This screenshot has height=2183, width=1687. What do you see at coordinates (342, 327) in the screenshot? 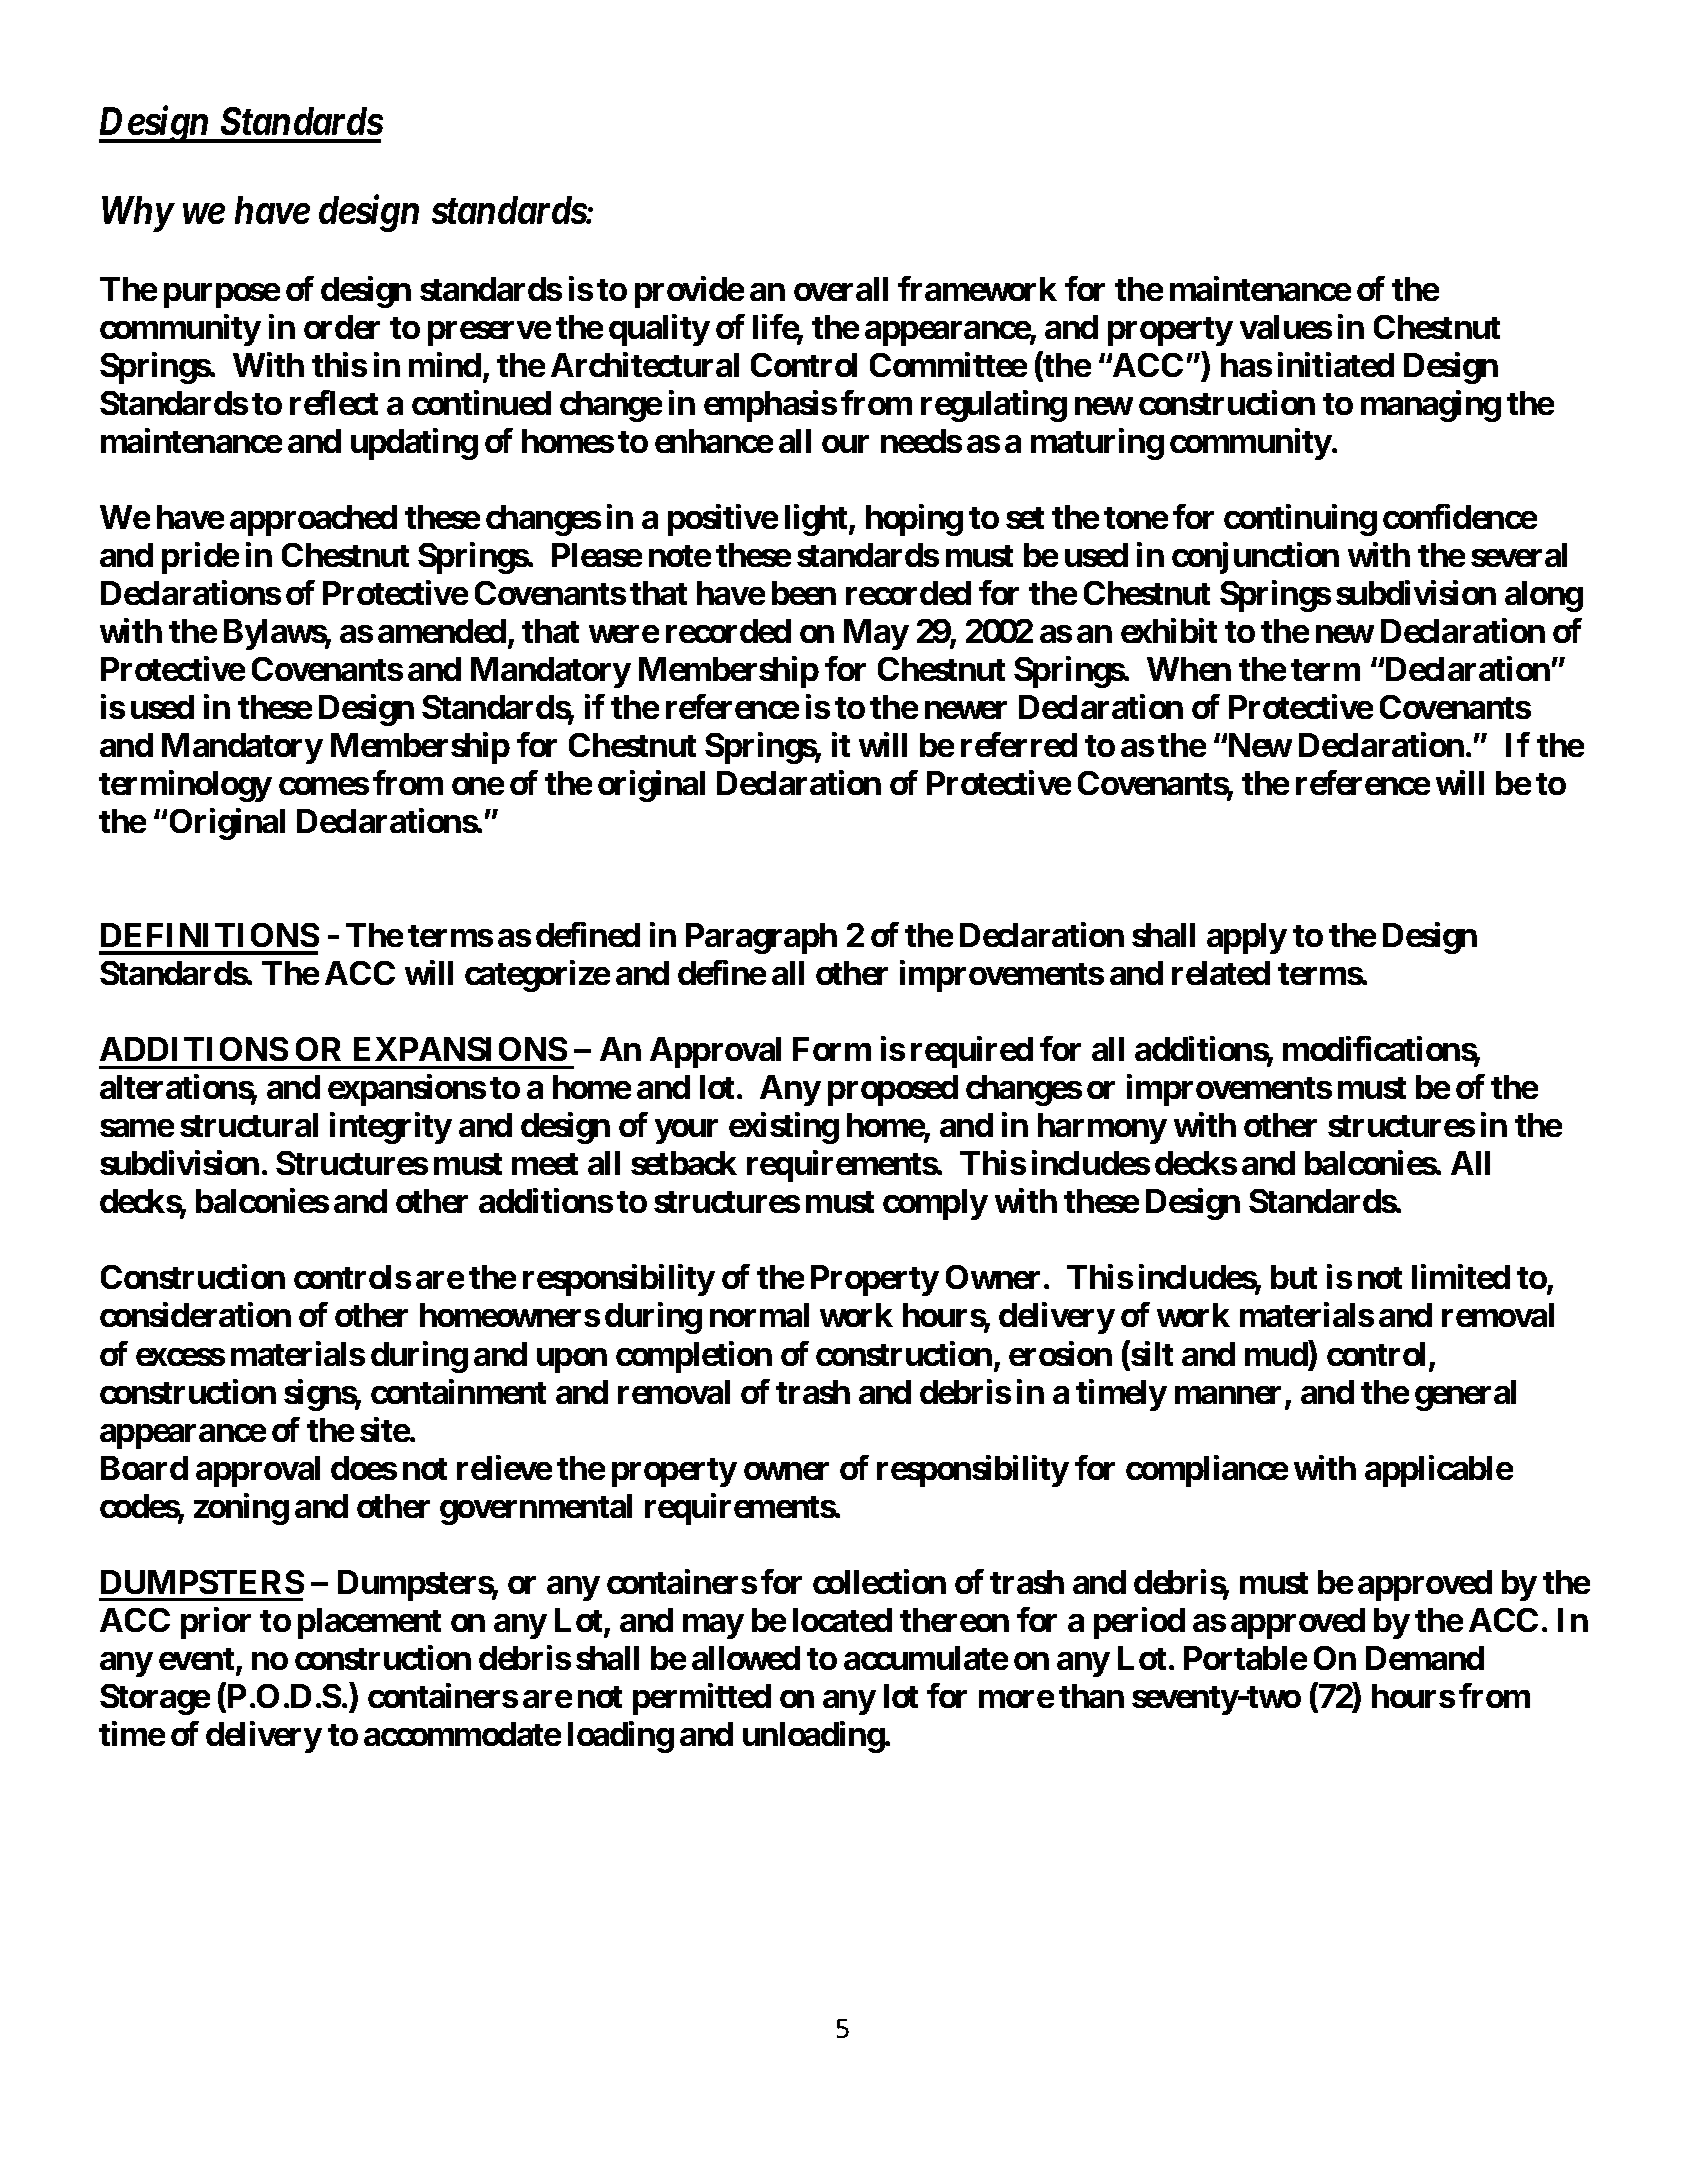
I see `order` at bounding box center [342, 327].
